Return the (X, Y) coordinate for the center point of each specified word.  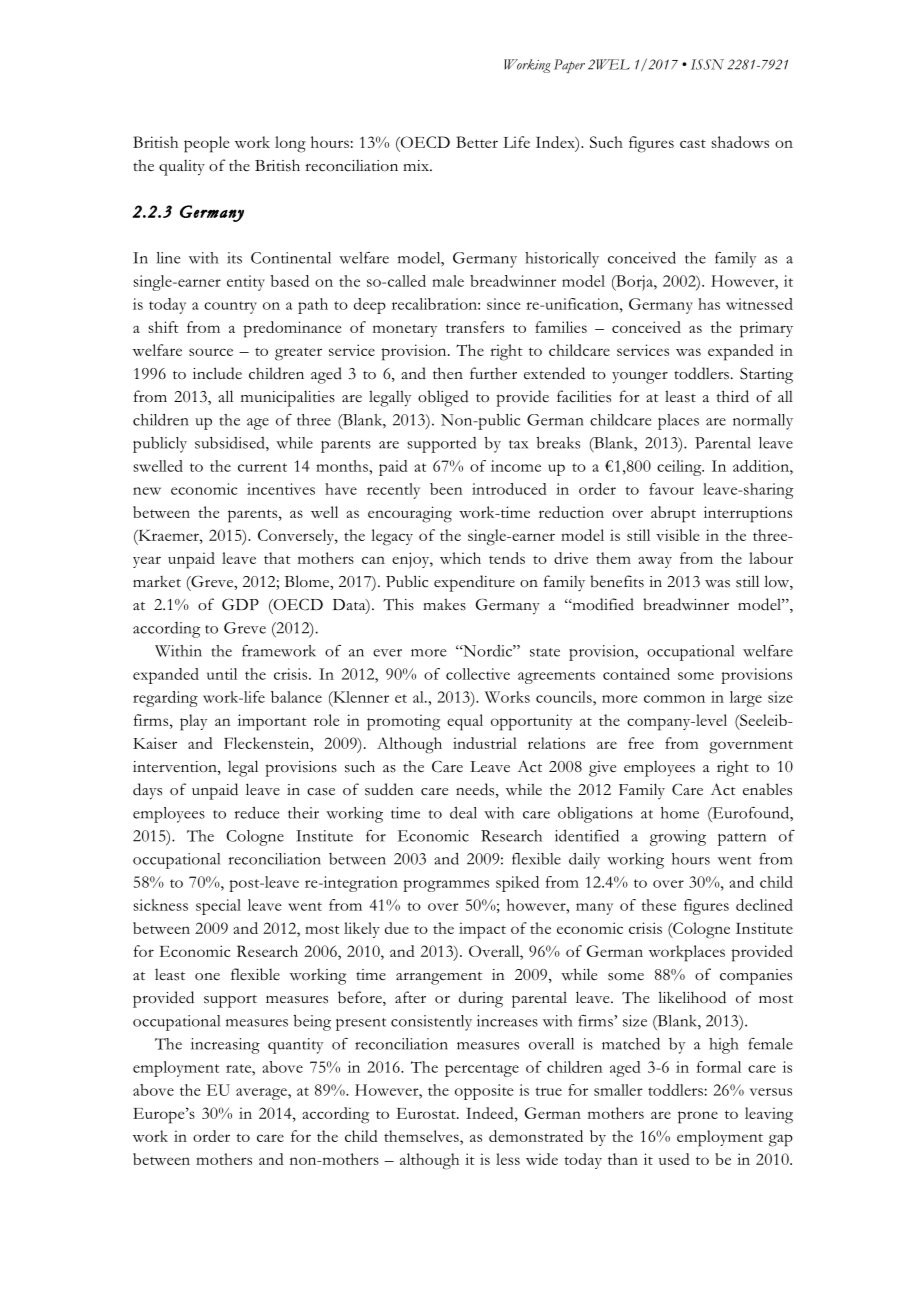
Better (477, 142)
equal (465, 722)
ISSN (707, 64)
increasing (225, 1046)
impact (482, 930)
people (206, 144)
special (218, 907)
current (262, 467)
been (446, 489)
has (709, 304)
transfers (475, 327)
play (193, 722)
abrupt (673, 514)
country (230, 307)
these (658, 905)
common (674, 699)
